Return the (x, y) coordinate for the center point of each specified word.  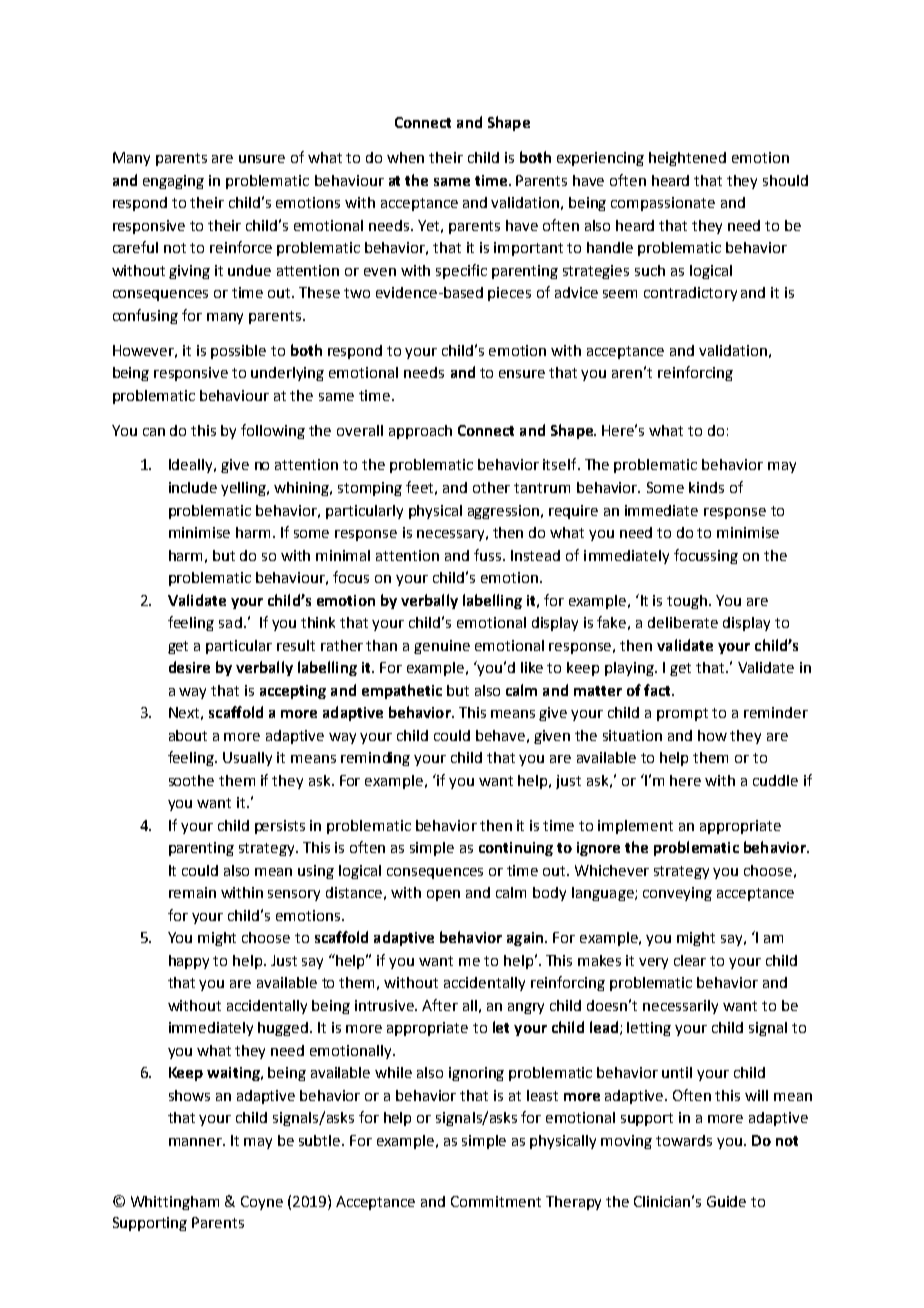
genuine (442, 647)
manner (196, 1142)
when (405, 157)
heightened (687, 159)
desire (189, 667)
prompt (682, 714)
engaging (173, 182)
